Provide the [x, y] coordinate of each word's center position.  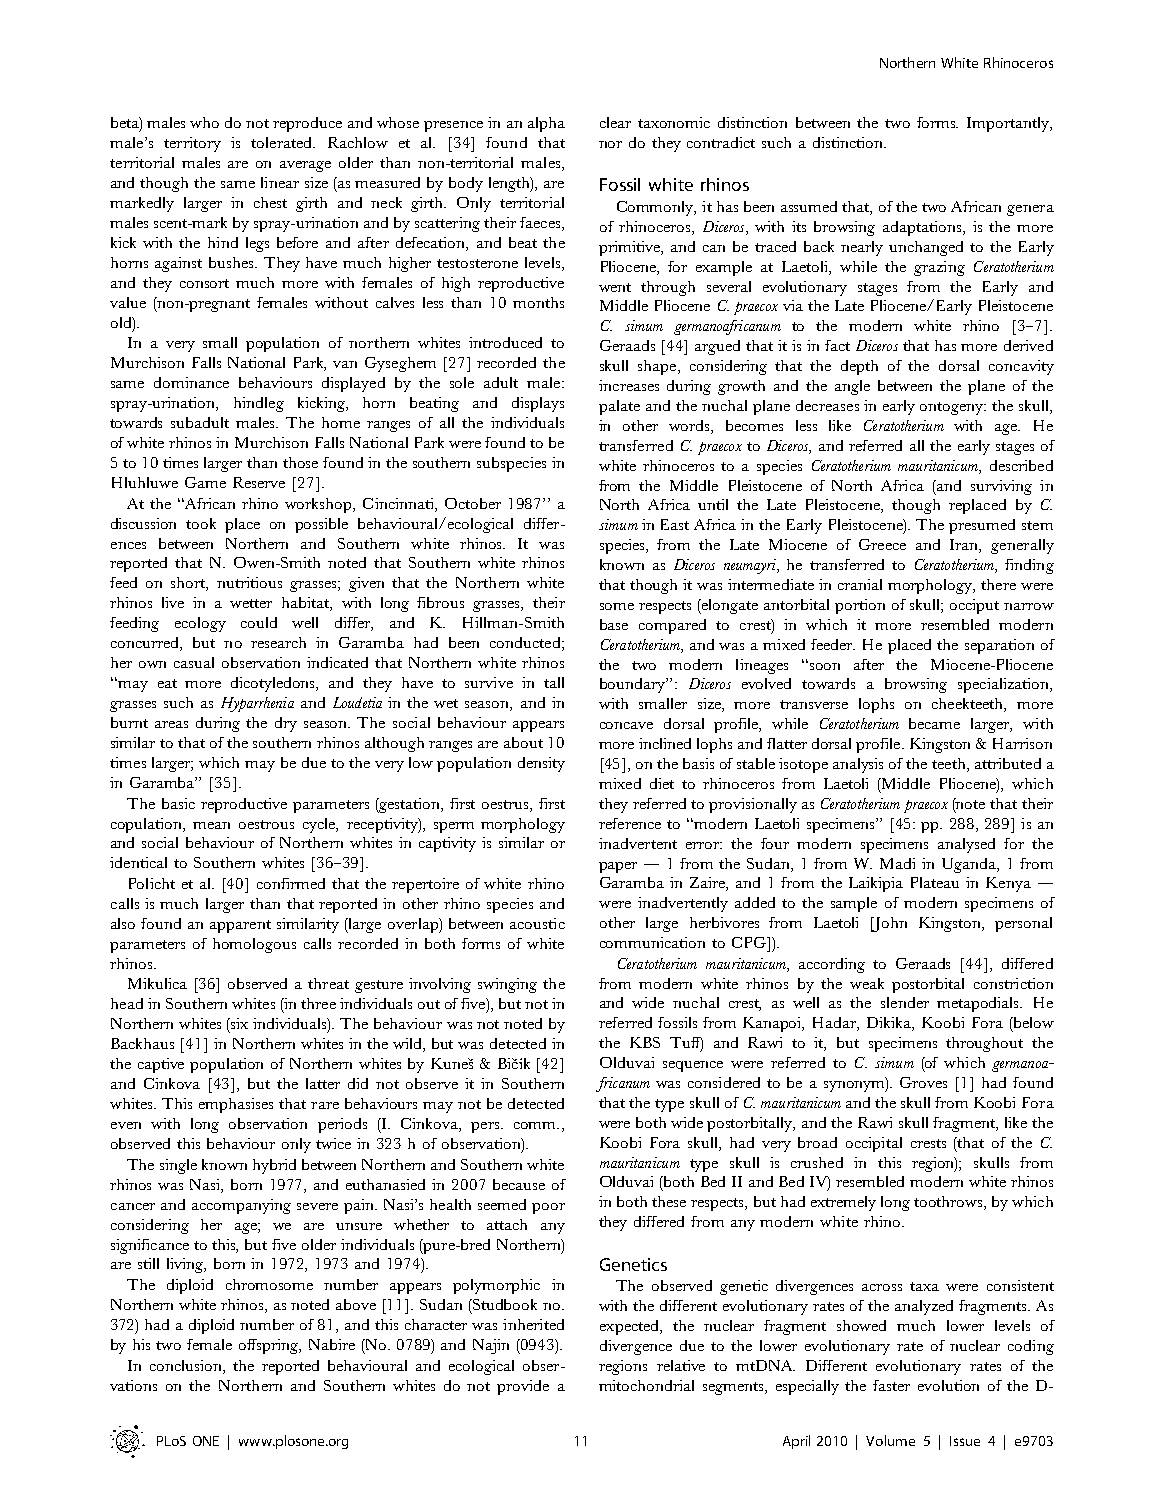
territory [192, 144]
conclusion [187, 1365]
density [541, 764]
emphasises [236, 1105]
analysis [858, 765]
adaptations [923, 228]
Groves [923, 1082]
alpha [546, 124]
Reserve [259, 482]
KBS [645, 1042]
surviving [1001, 487]
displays [538, 404]
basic [178, 803]
